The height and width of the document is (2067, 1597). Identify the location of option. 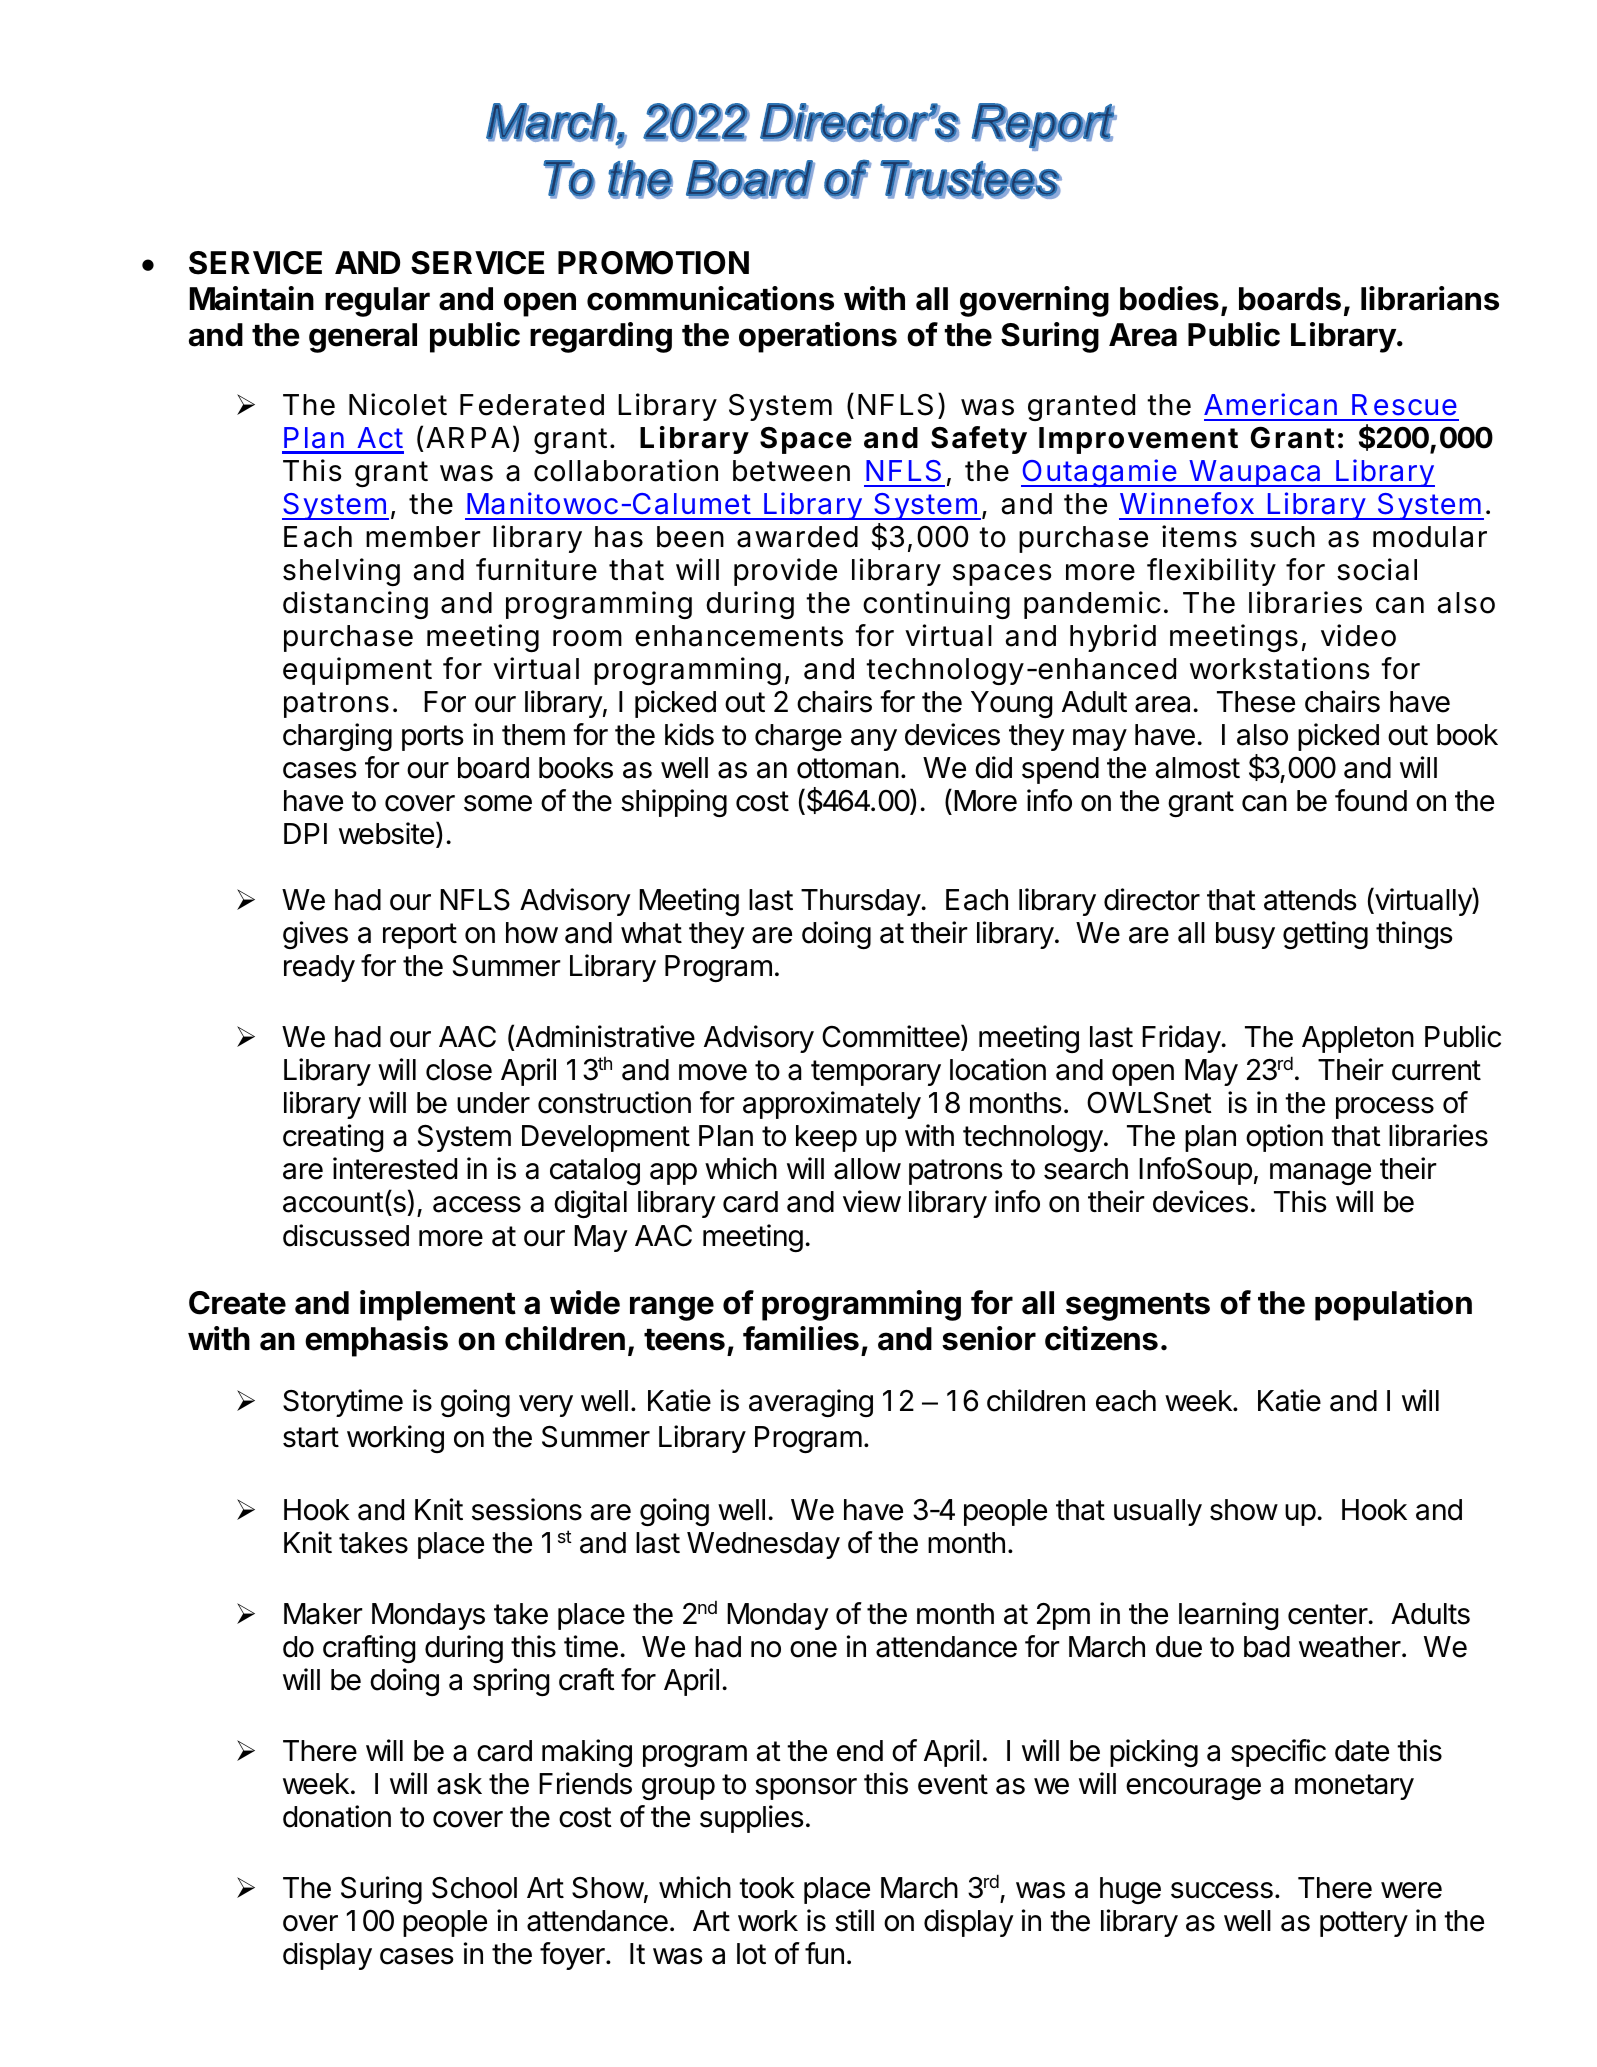
(1284, 1138).
